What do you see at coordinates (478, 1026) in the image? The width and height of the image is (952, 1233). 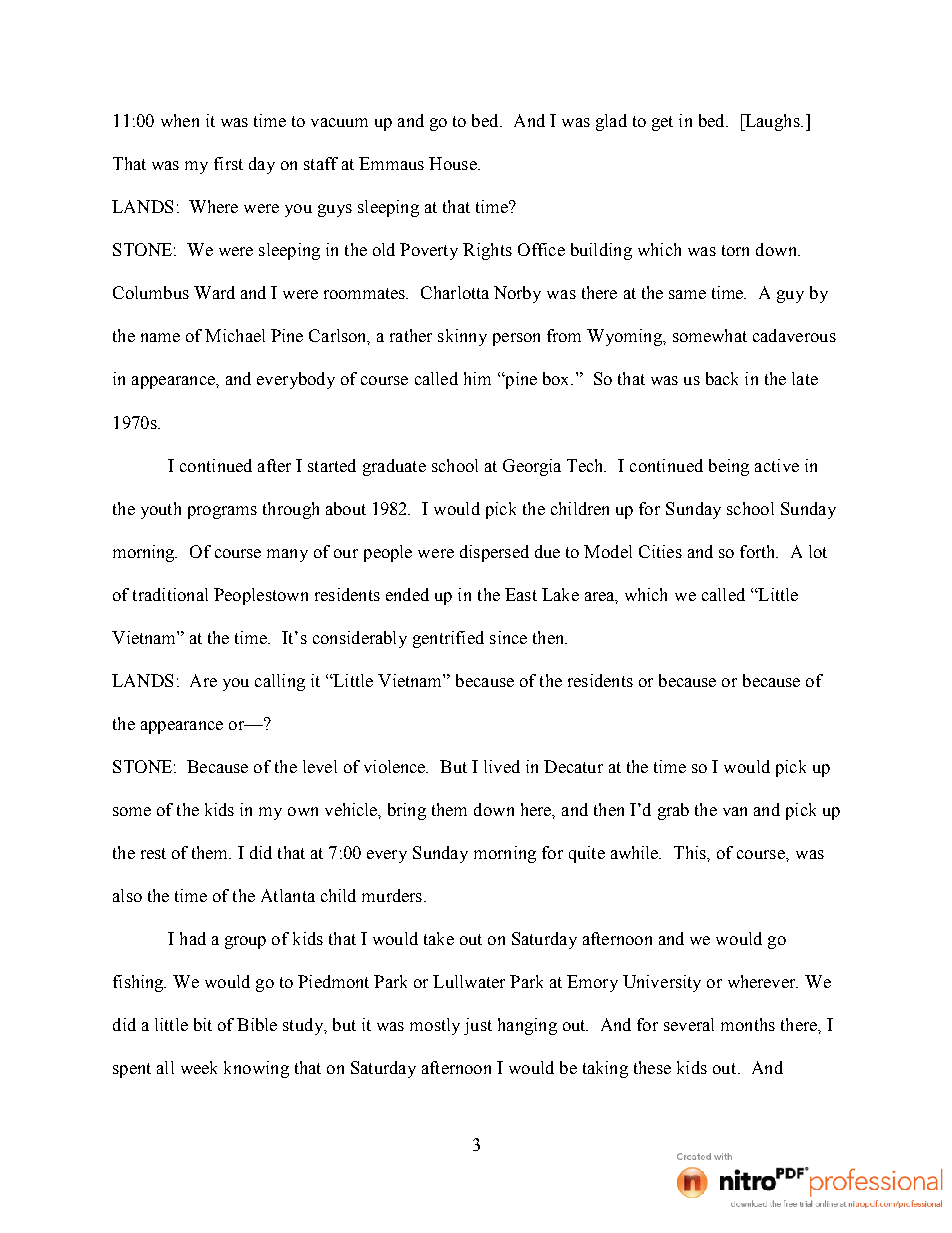 I see `just` at bounding box center [478, 1026].
